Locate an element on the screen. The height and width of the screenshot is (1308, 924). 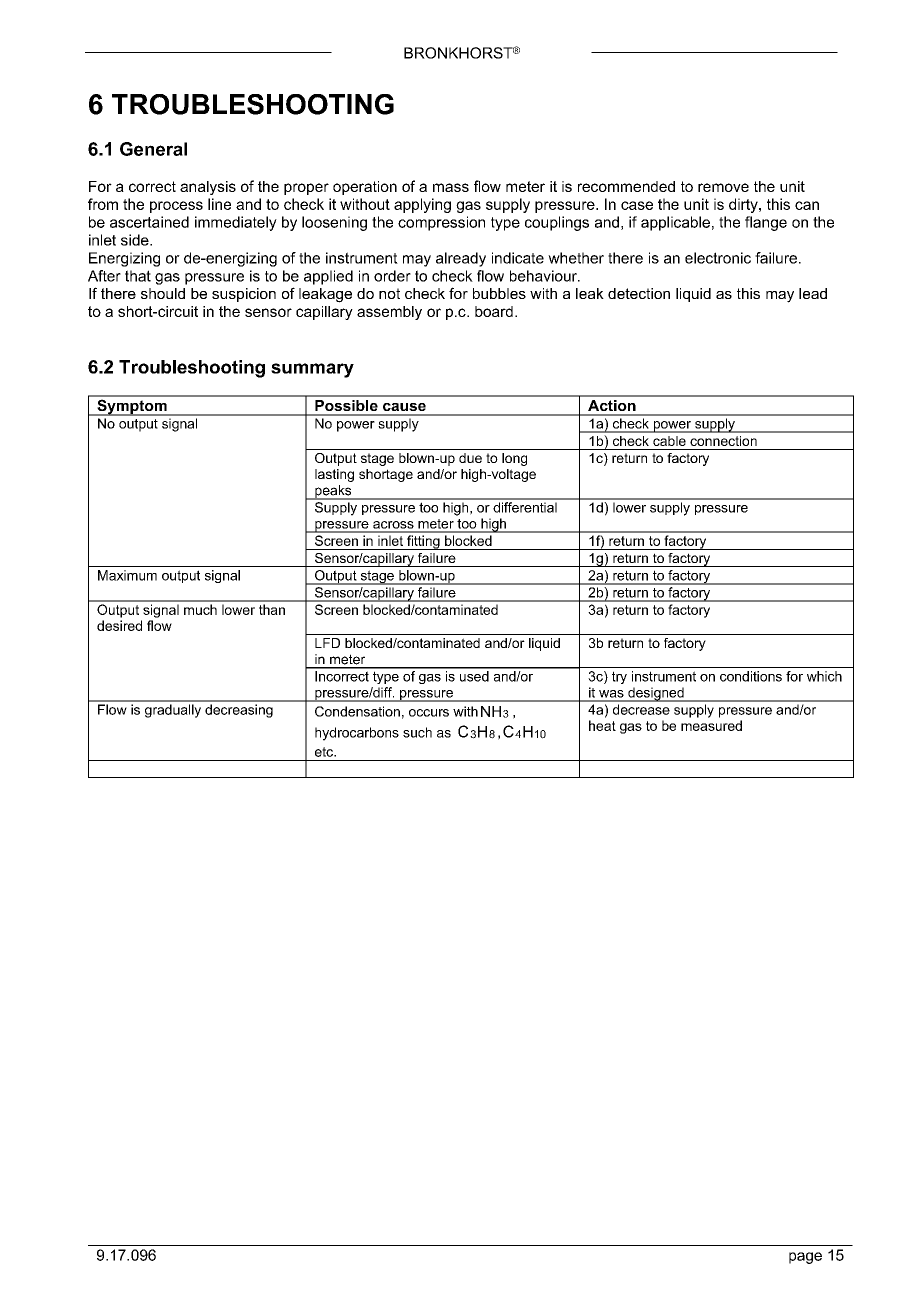
conditions is located at coordinates (751, 676).
